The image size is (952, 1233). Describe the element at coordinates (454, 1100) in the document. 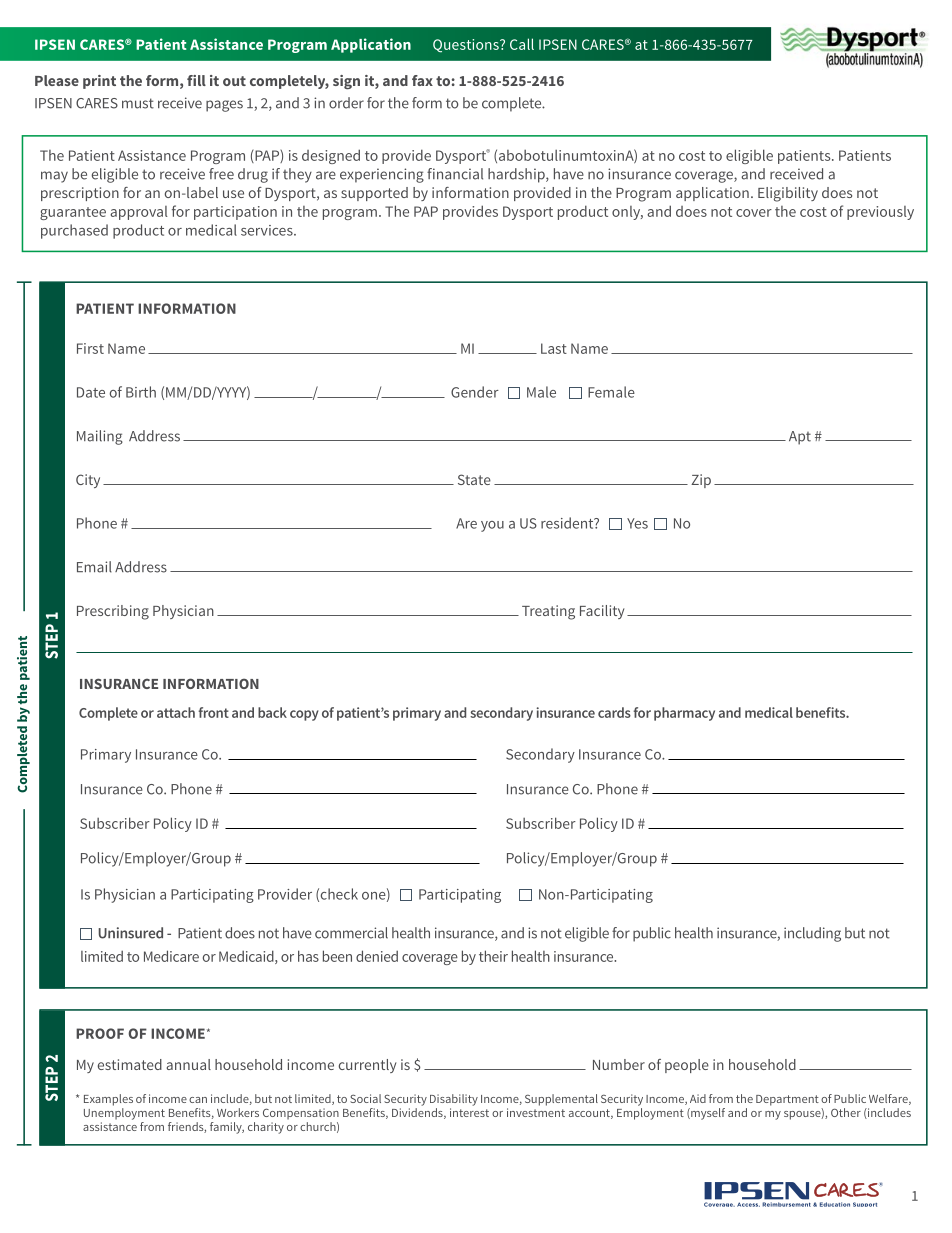

I see `Disability` at that location.
